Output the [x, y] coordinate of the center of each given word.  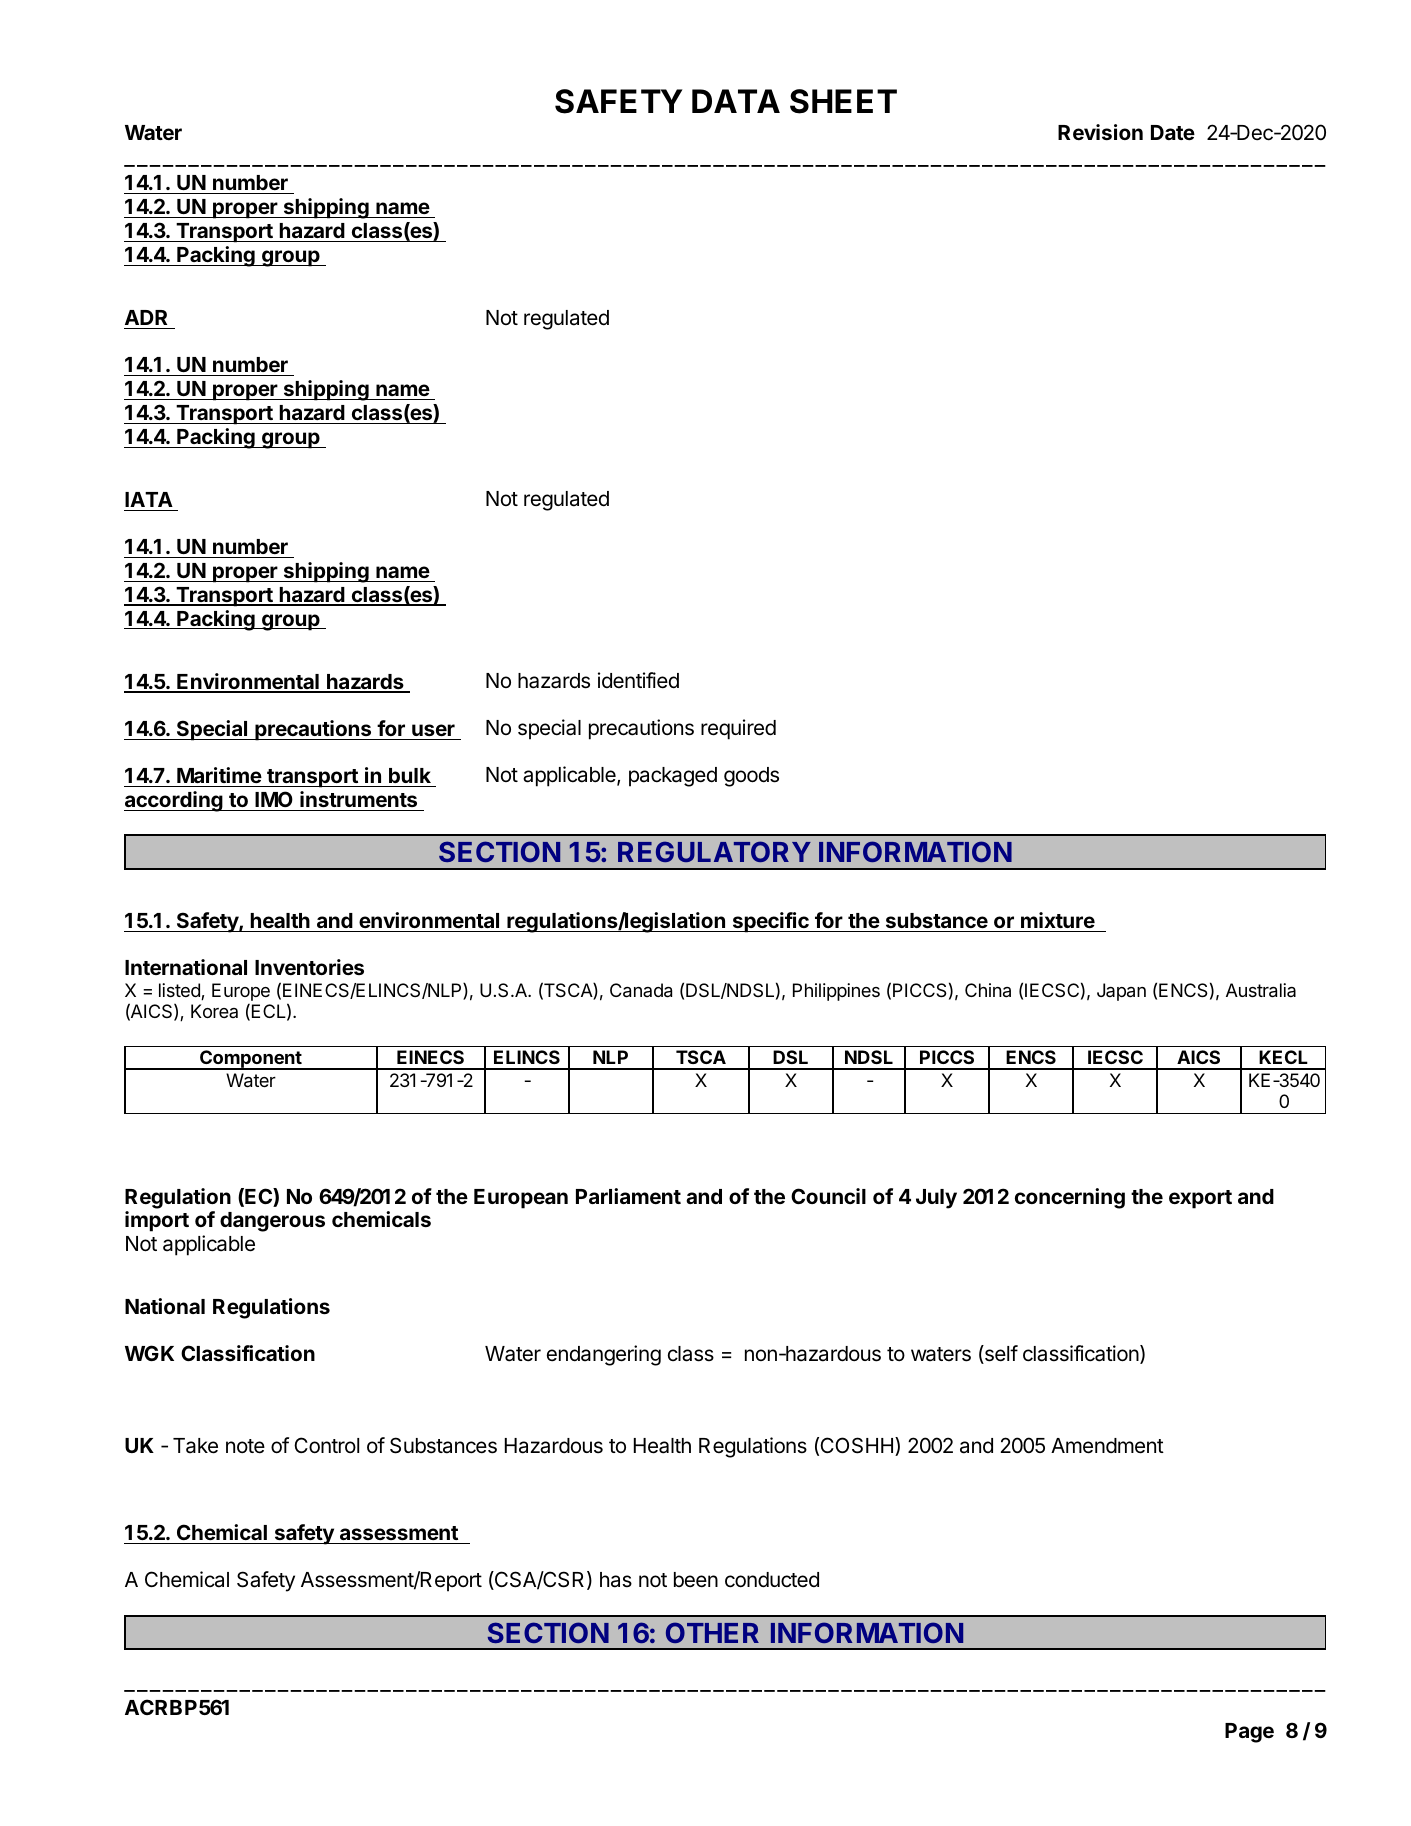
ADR [146, 317]
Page [1249, 1733]
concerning [1070, 1198]
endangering [604, 1355]
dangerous [272, 1222]
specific [770, 922]
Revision [1100, 132]
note [245, 1446]
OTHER [712, 1632]
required [738, 729]
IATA [149, 499]
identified [638, 680]
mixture [1058, 922]
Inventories [309, 967]
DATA [736, 101]
